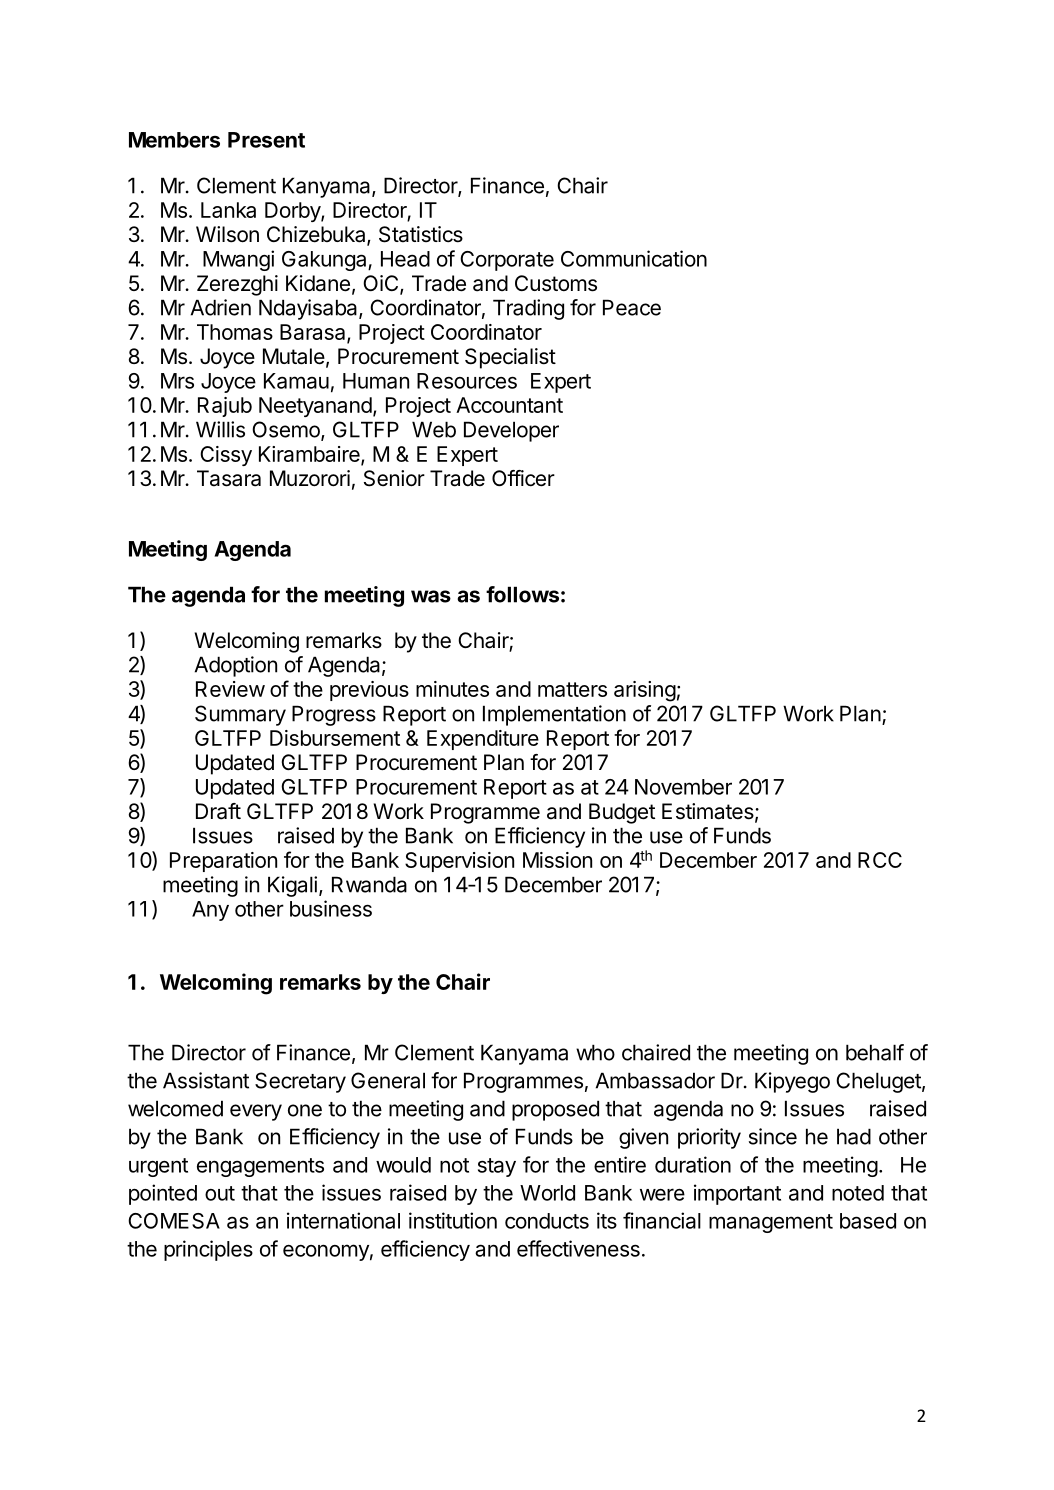  Describe the element at coordinates (771, 1223) in the screenshot. I see `management` at that location.
